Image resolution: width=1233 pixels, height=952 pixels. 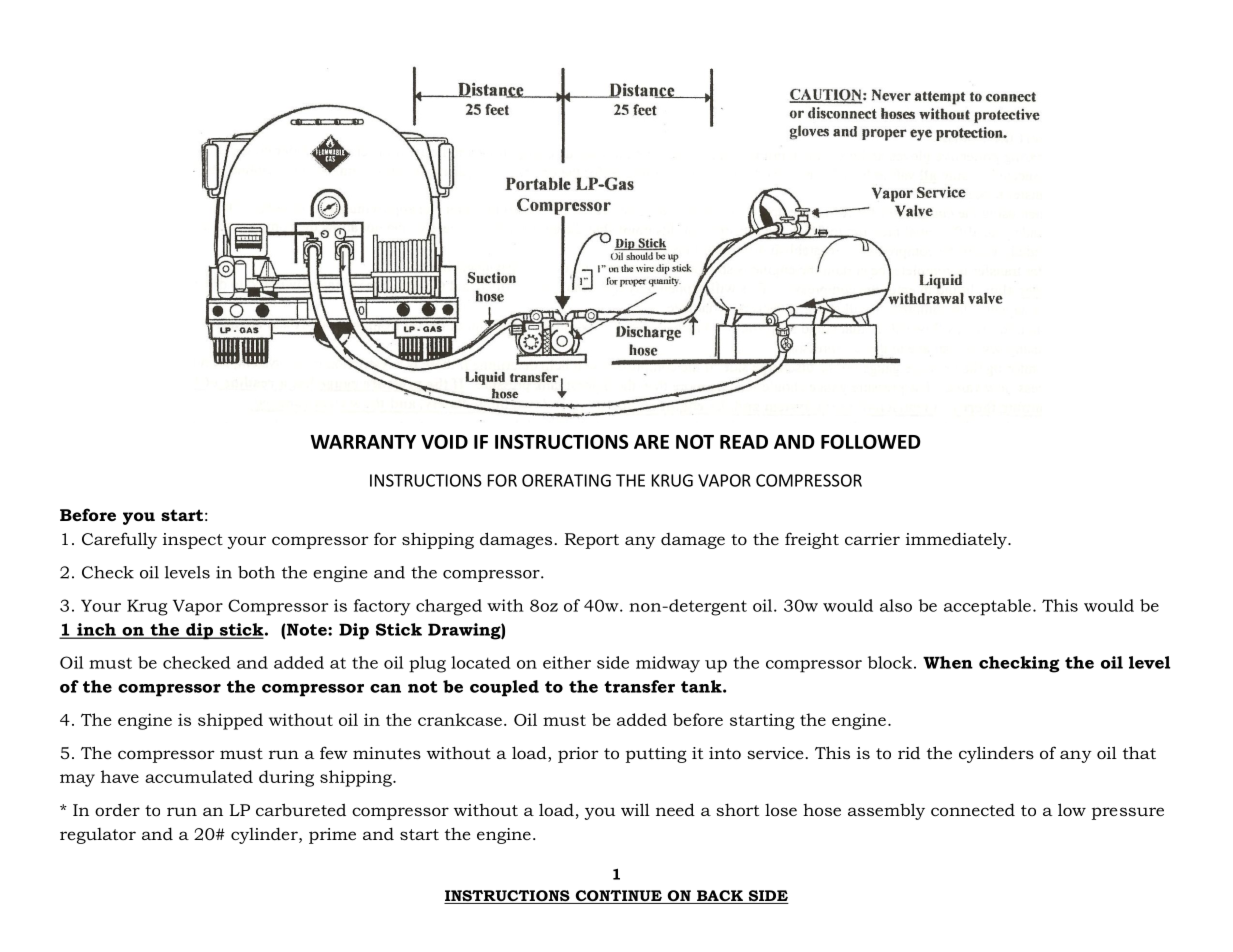 What do you see at coordinates (592, 541) in the screenshot?
I see `Report` at bounding box center [592, 541].
